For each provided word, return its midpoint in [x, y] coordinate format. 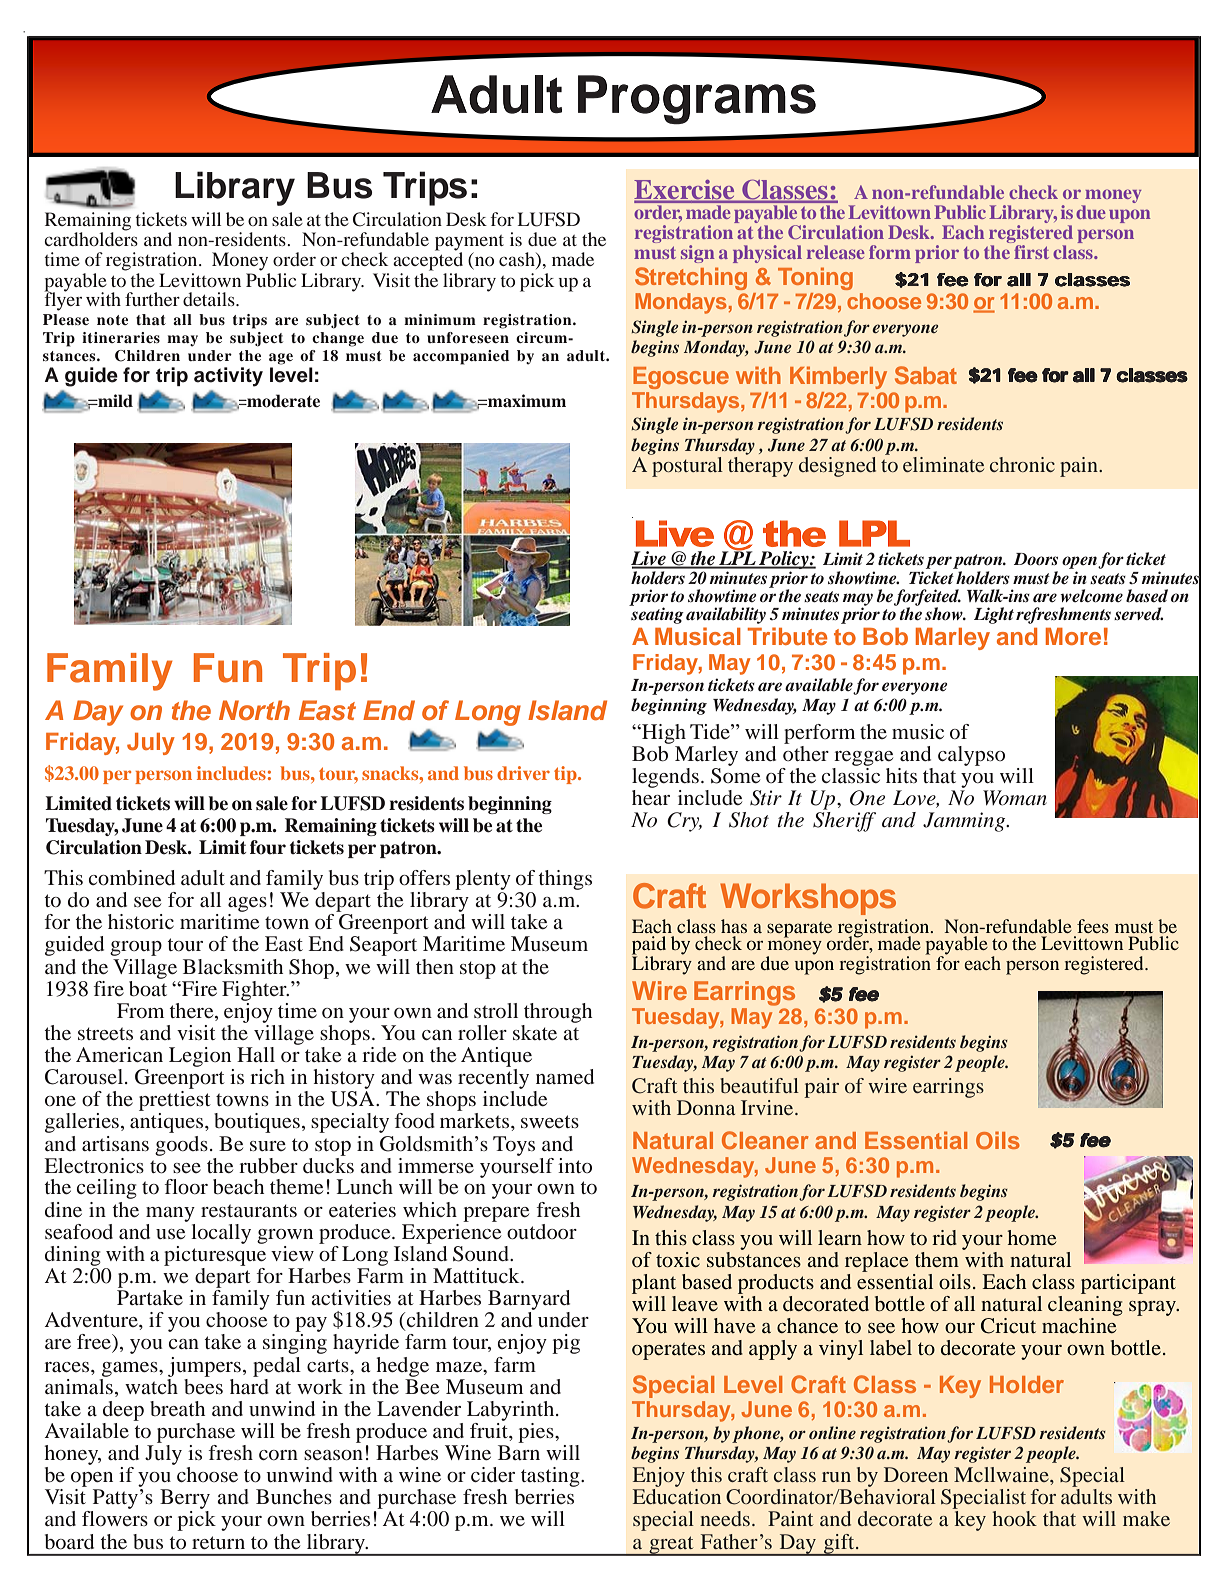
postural [687, 467]
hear [651, 797]
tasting [551, 1477]
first [1031, 252]
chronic [1022, 464]
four [268, 847]
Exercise [685, 191]
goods [181, 1146]
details [210, 299]
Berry [185, 1499]
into [575, 1165]
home [1031, 1237]
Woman [1015, 798]
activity [228, 377]
